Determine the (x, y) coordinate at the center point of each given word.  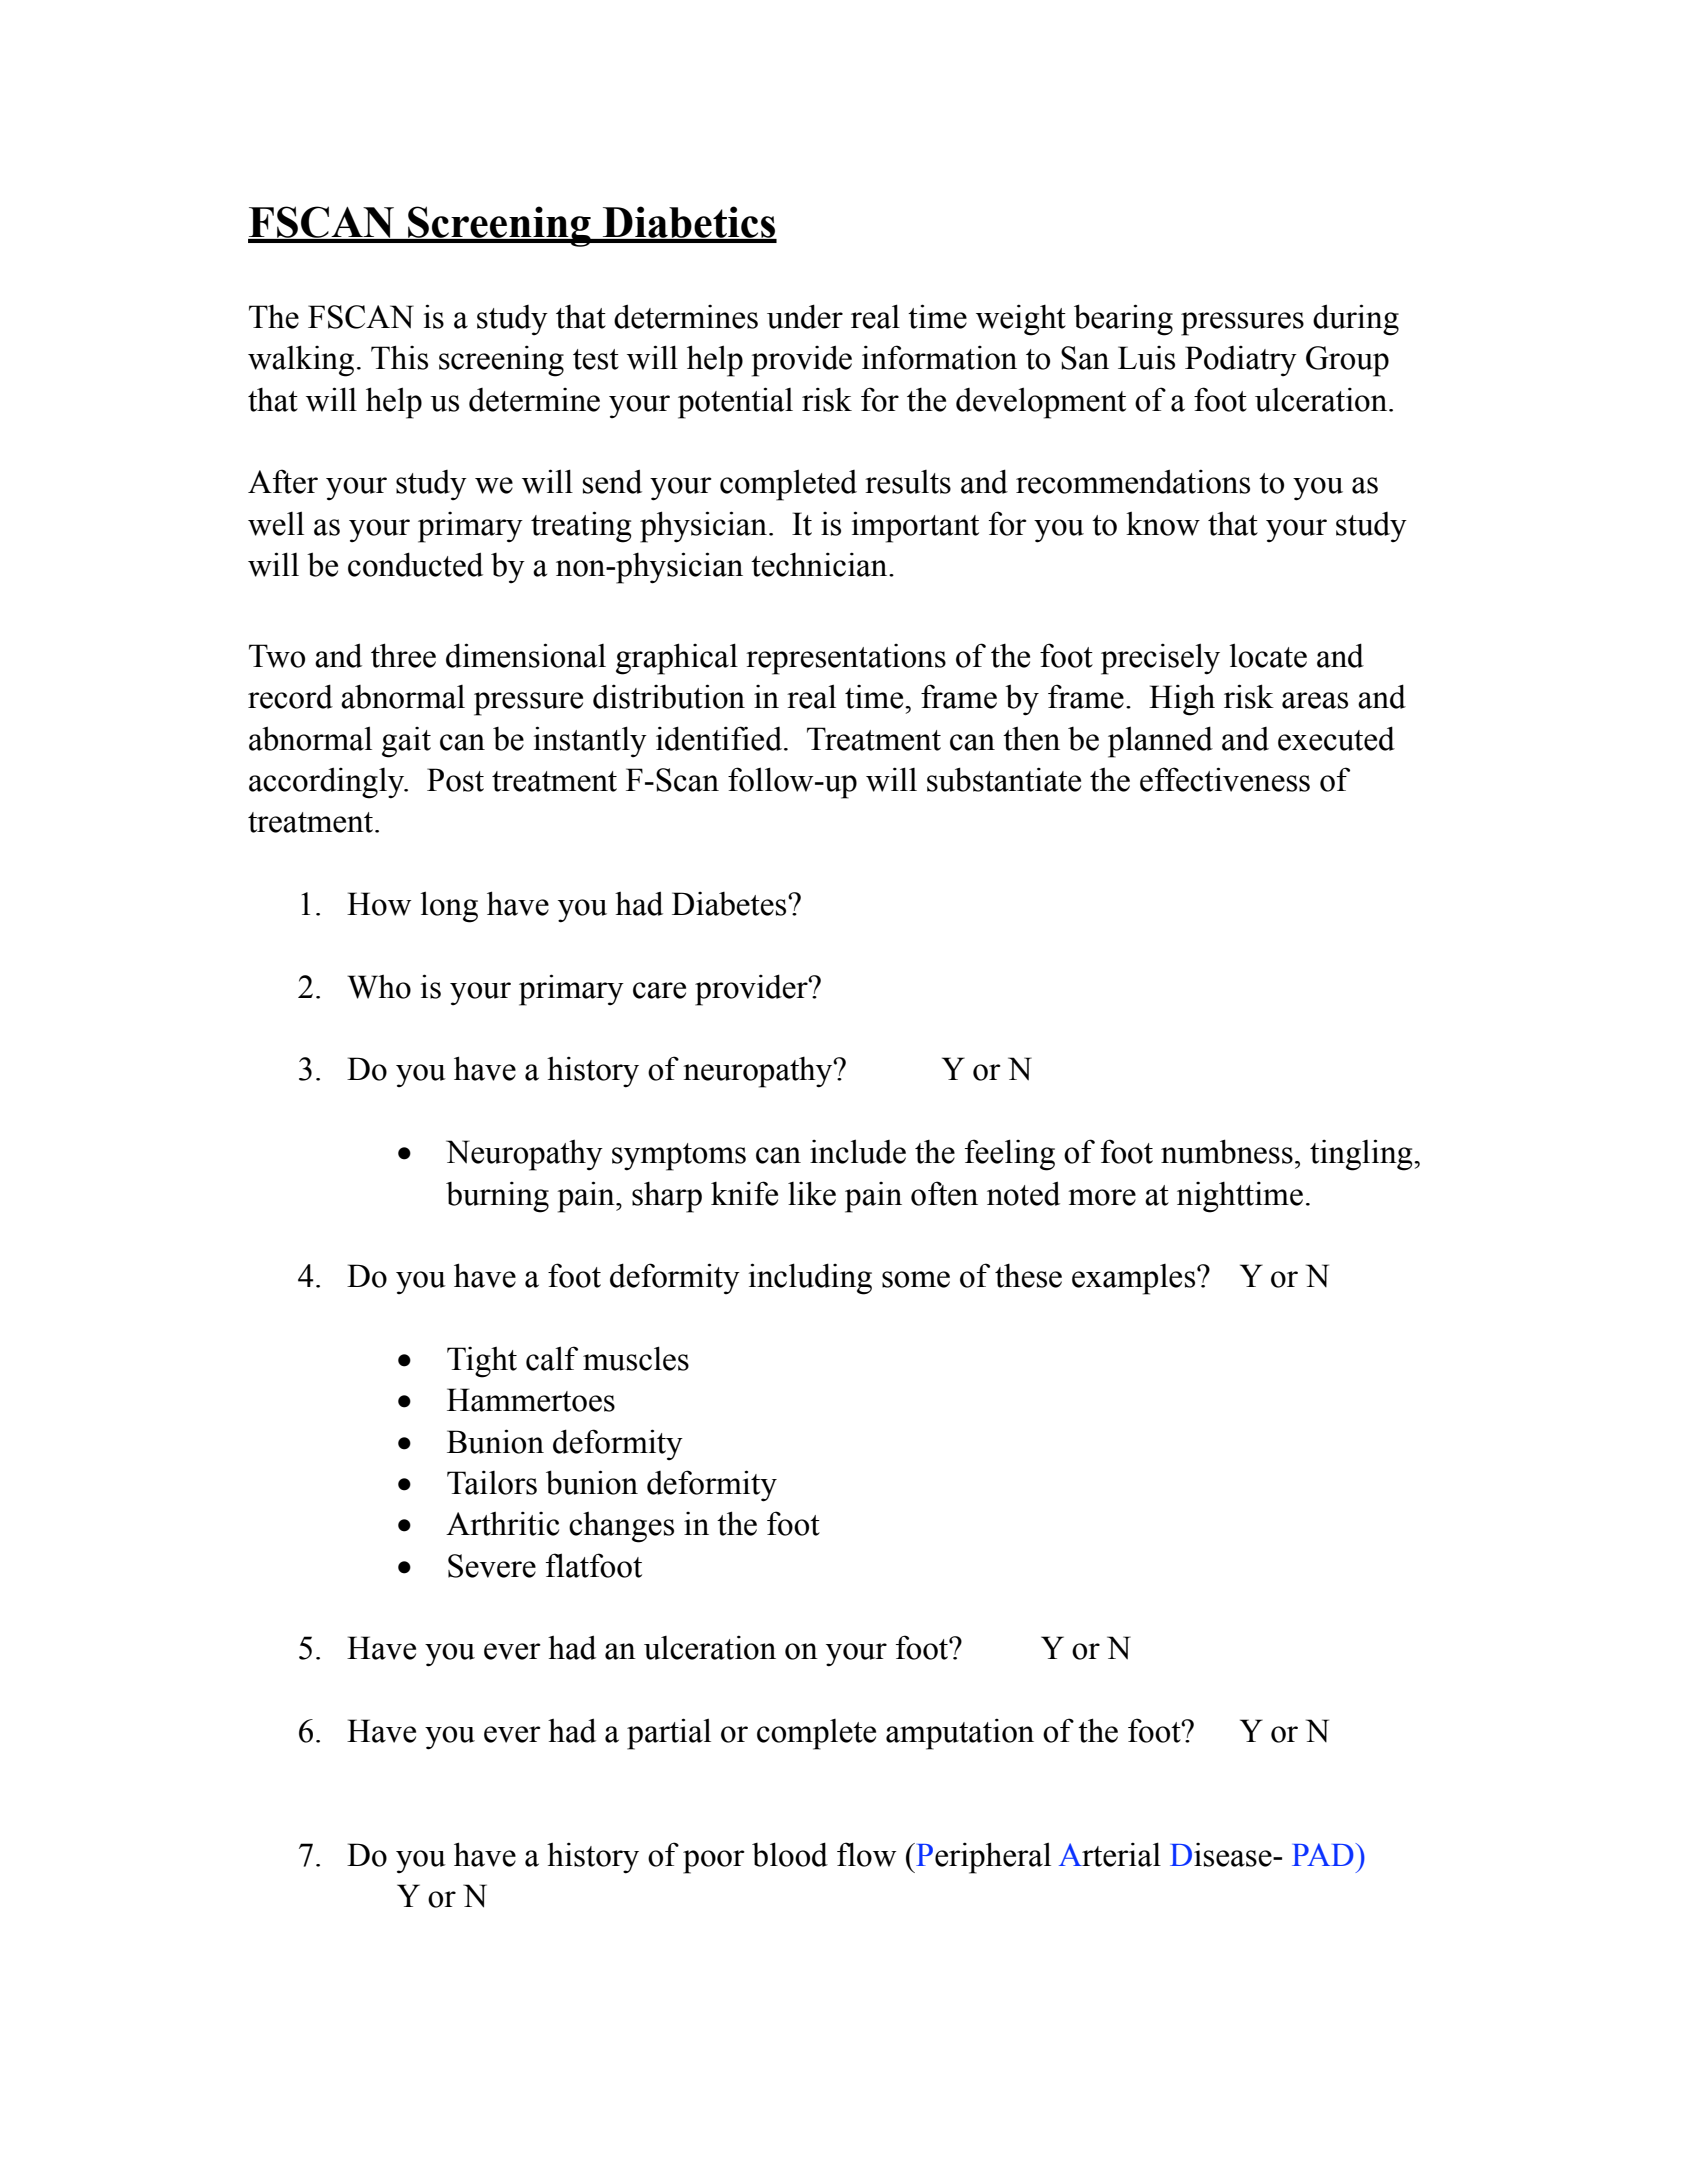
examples (1135, 1279)
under (805, 316)
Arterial (1110, 1854)
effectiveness (1225, 779)
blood (790, 1854)
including (810, 1279)
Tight (482, 1362)
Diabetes (730, 904)
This (399, 357)
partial (669, 1734)
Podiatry (1241, 360)
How (379, 904)
